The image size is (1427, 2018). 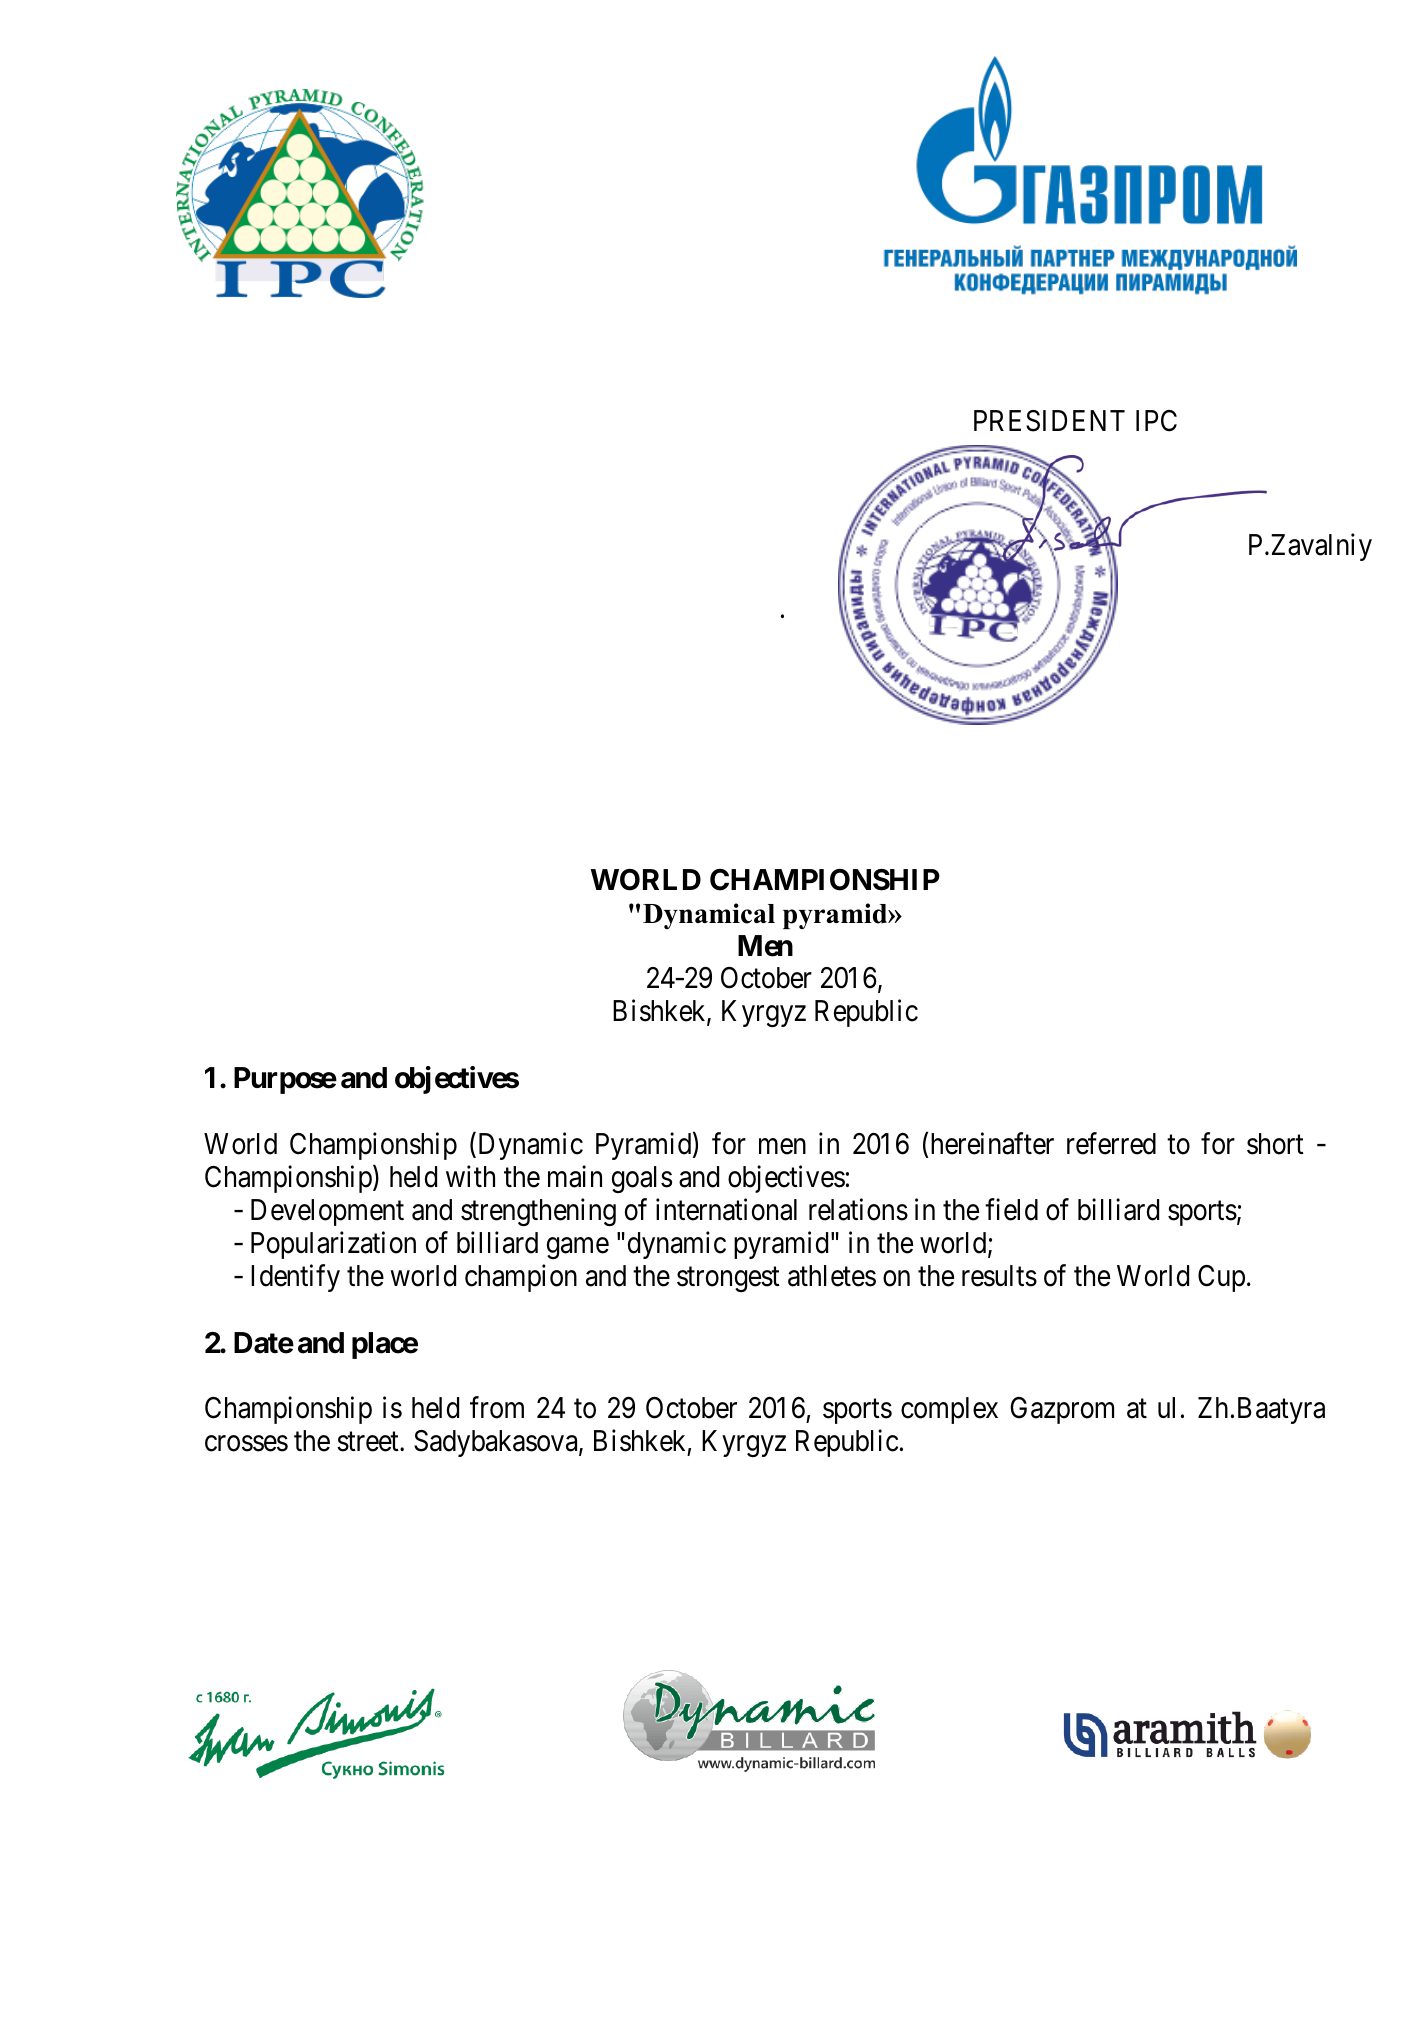 What do you see at coordinates (1275, 1144) in the screenshot?
I see `short` at bounding box center [1275, 1144].
